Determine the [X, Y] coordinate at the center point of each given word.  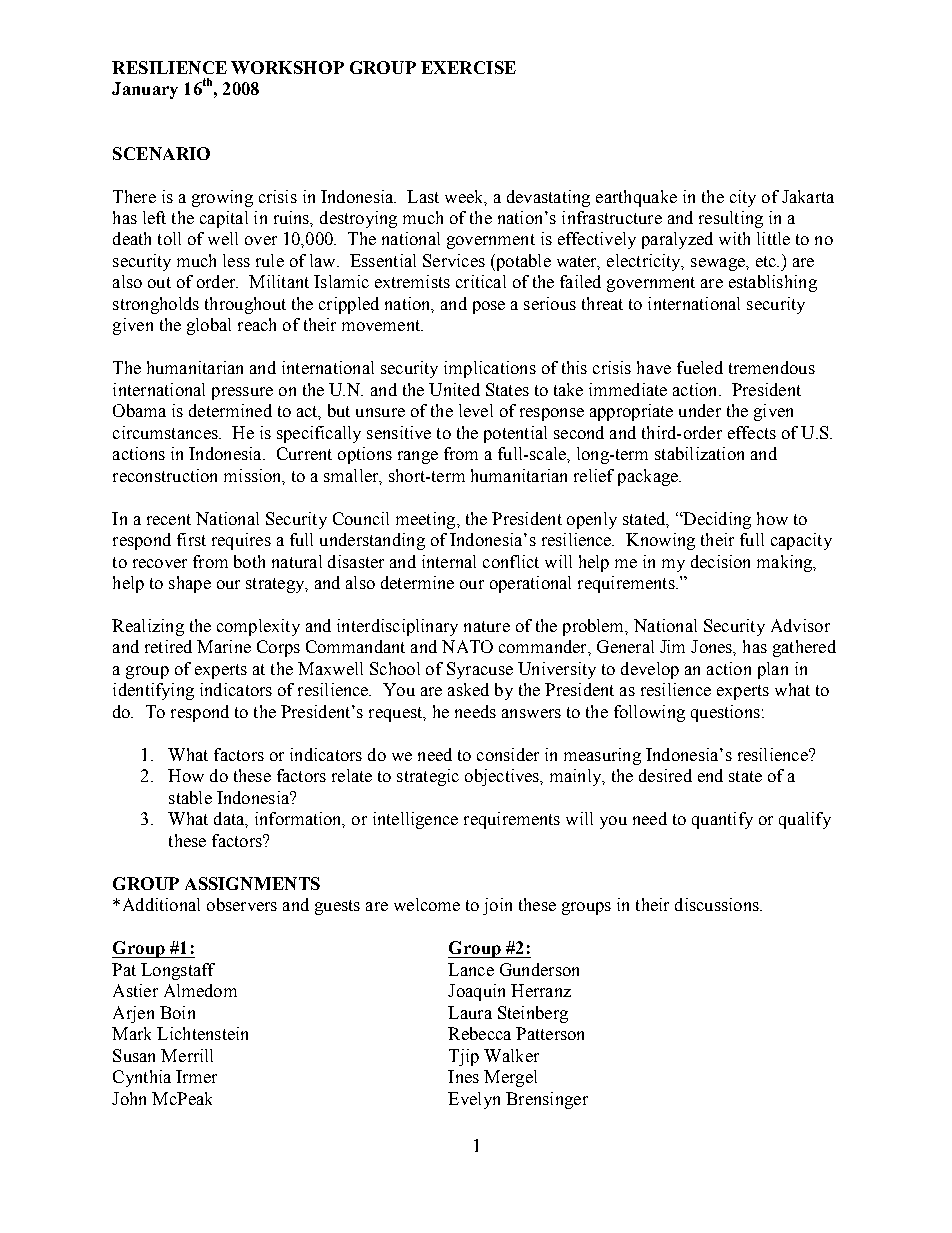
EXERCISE [468, 67]
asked [468, 689]
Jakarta [808, 196]
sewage [719, 264]
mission [254, 476]
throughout [245, 305]
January [145, 90]
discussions [718, 904]
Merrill [187, 1055]
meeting [427, 520]
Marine [224, 646]
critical [481, 281]
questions [725, 713]
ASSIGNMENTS [252, 883]
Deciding [716, 520]
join [497, 906]
